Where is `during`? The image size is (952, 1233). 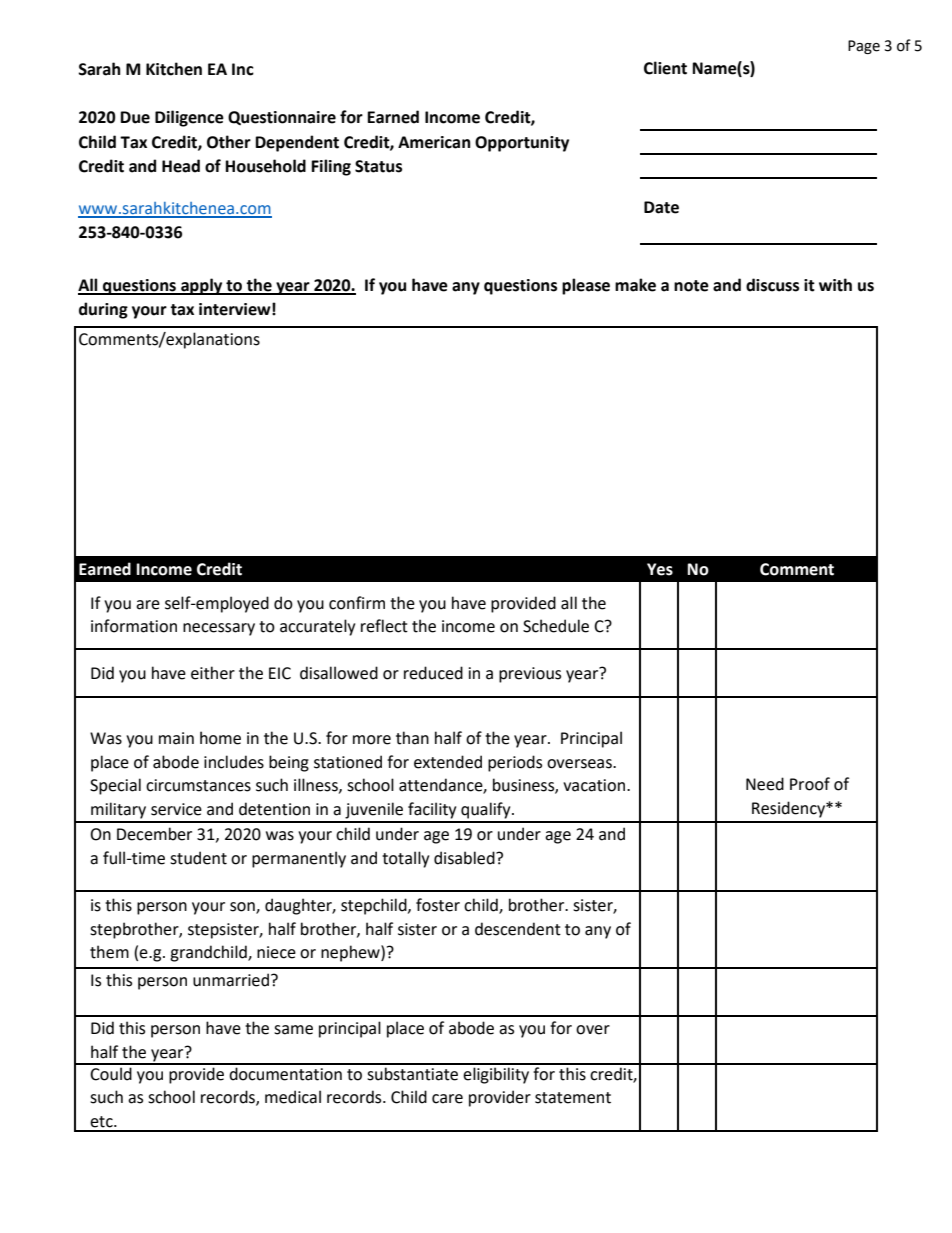 during is located at coordinates (103, 310).
